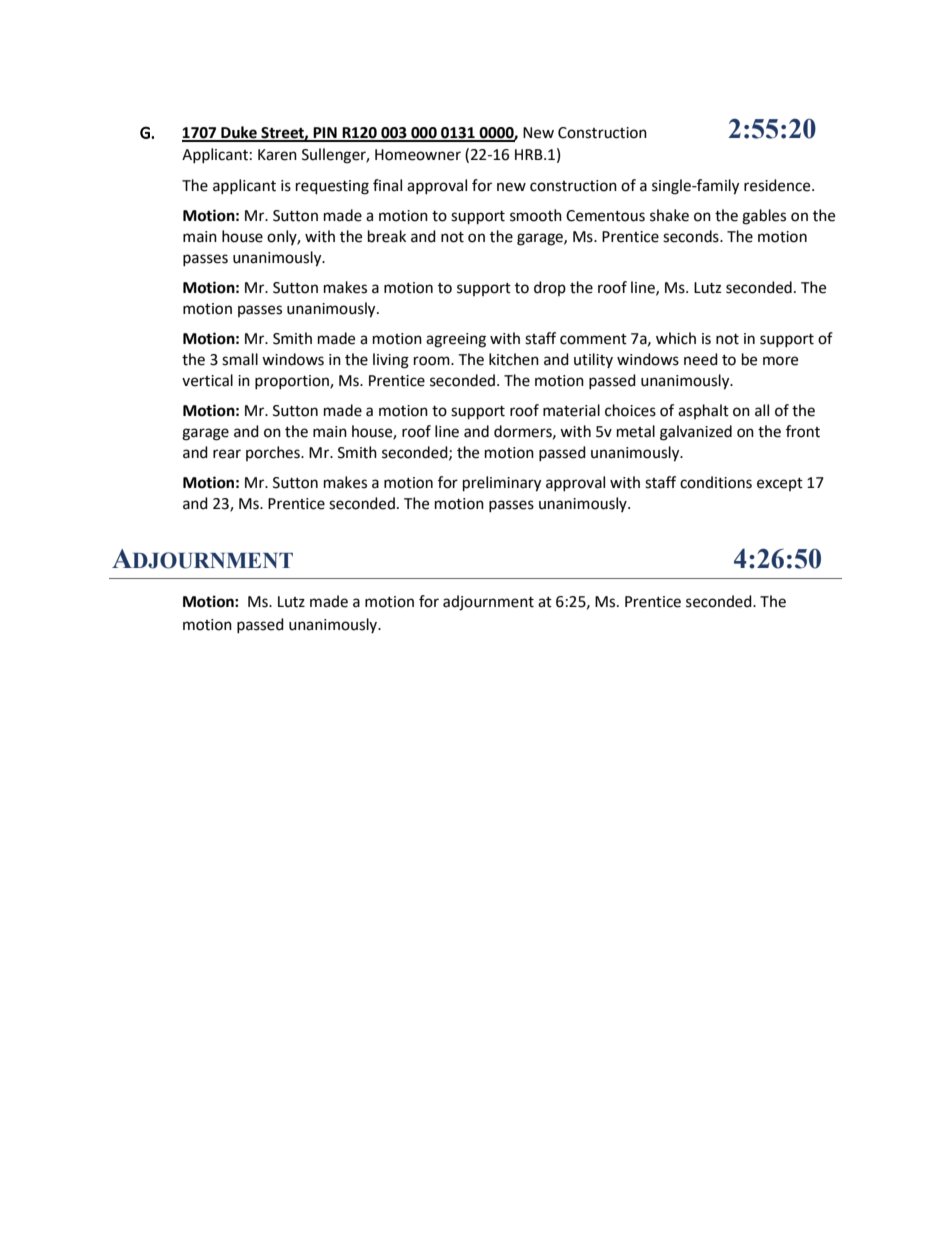 The width and height of the screenshot is (952, 1233). What do you see at coordinates (240, 359) in the screenshot?
I see `small` at bounding box center [240, 359].
